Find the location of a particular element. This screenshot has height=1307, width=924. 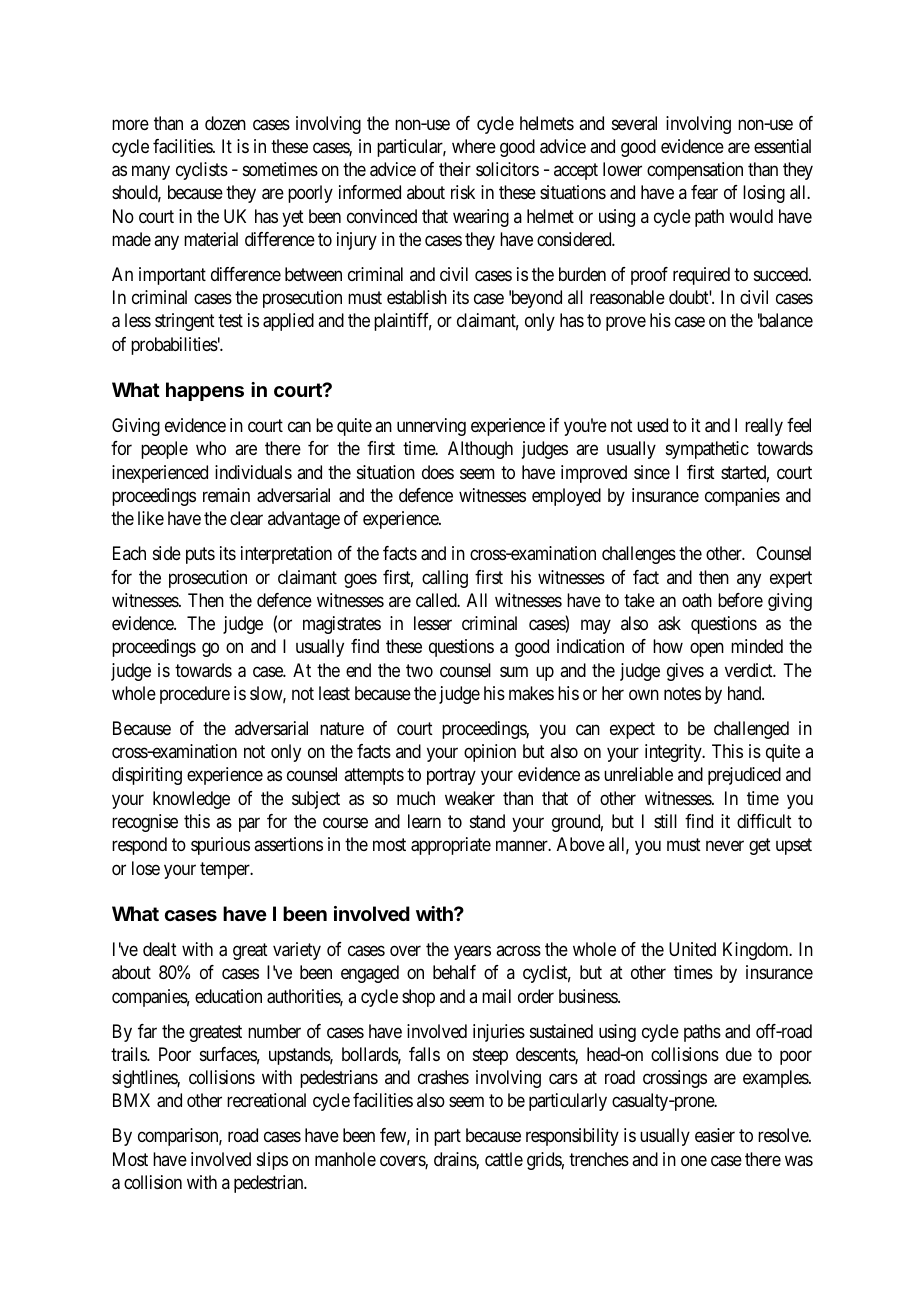

compensation is located at coordinates (695, 171).
